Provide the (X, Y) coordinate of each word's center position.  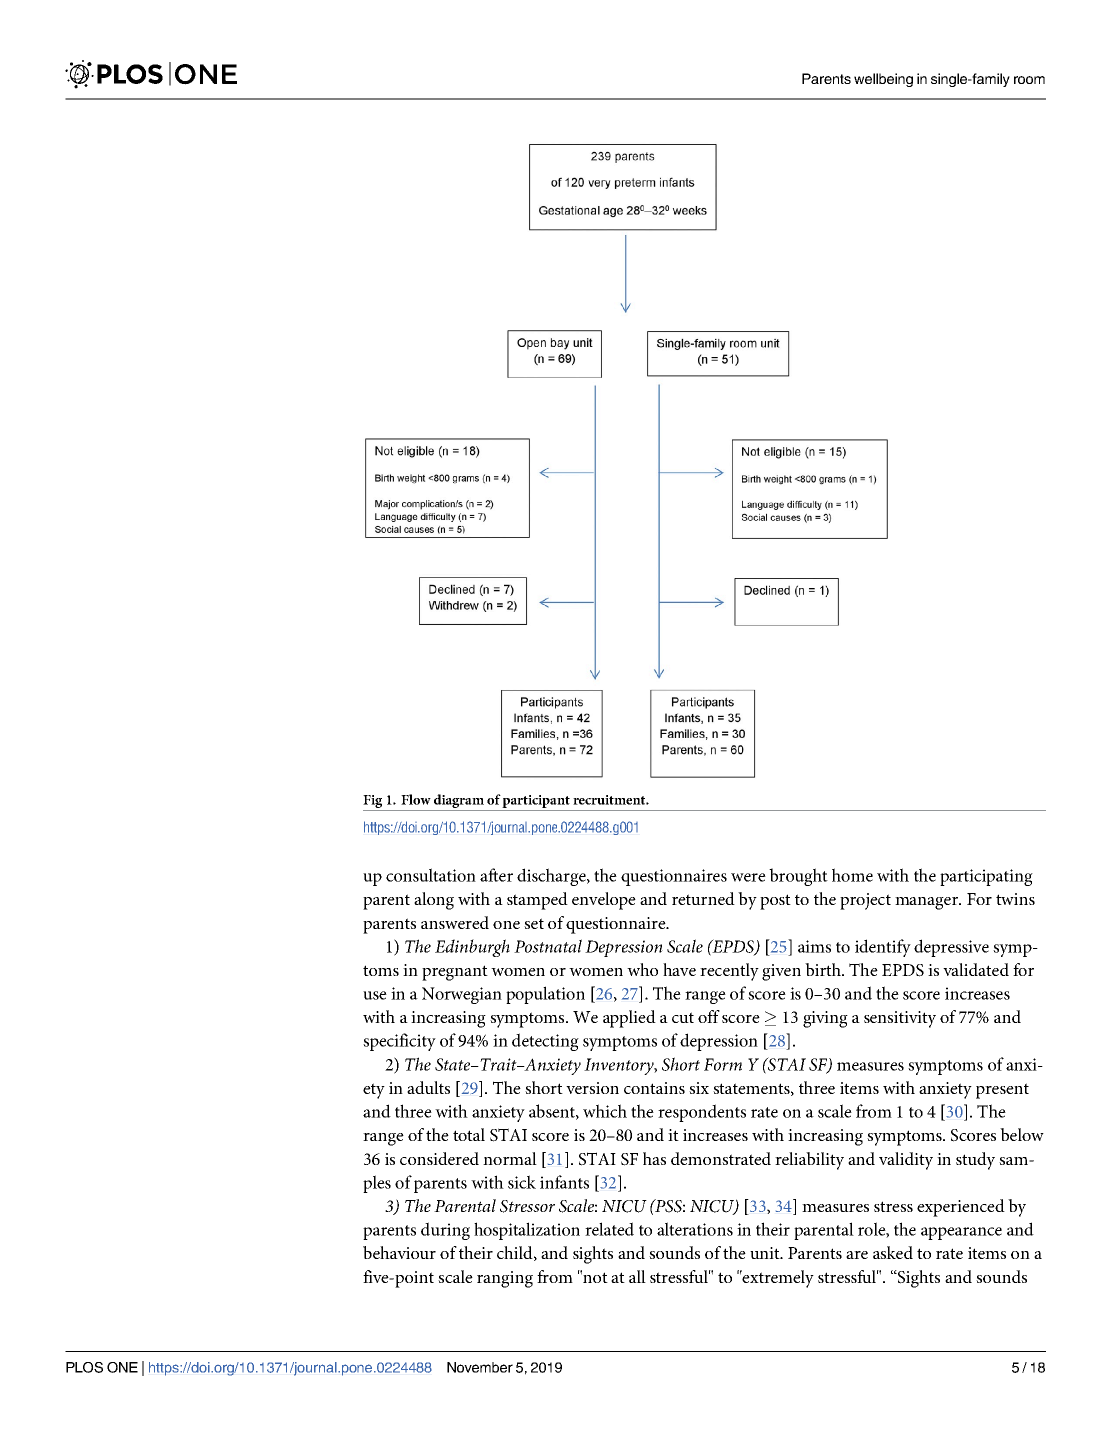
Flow (416, 799)
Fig (374, 803)
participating (986, 877)
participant (536, 801)
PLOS (84, 1367)
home (852, 875)
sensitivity (900, 1019)
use (375, 995)
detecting (545, 1042)
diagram (459, 802)
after (496, 875)
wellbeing (883, 80)
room (1029, 80)
